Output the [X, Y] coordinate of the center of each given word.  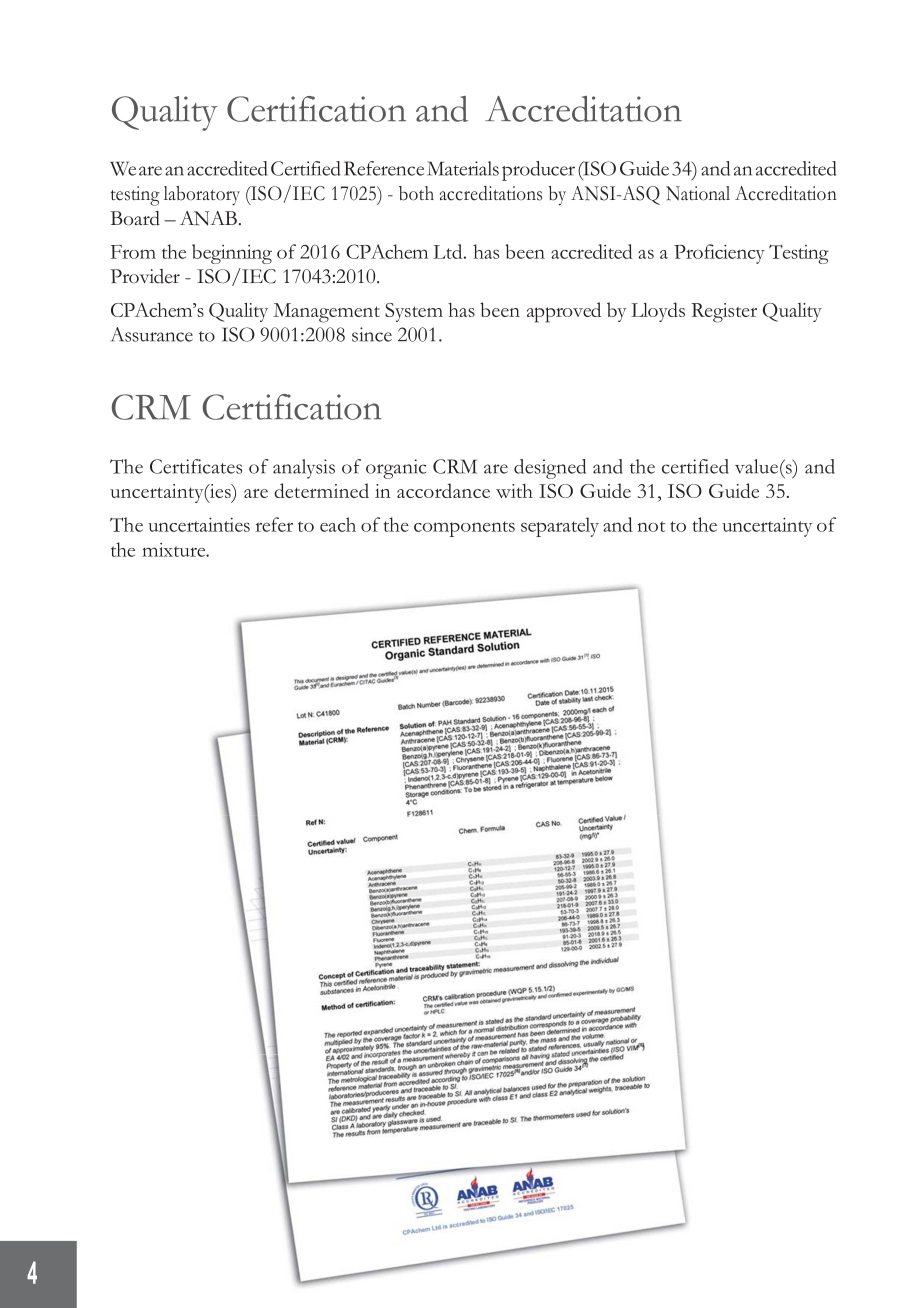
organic [396, 469]
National [698, 193]
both [416, 193]
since [372, 334]
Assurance [152, 334]
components [464, 529]
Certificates [196, 466]
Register [724, 313]
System [414, 312]
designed [550, 469]
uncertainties [199, 524]
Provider [145, 276]
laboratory [202, 196]
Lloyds [658, 312]
